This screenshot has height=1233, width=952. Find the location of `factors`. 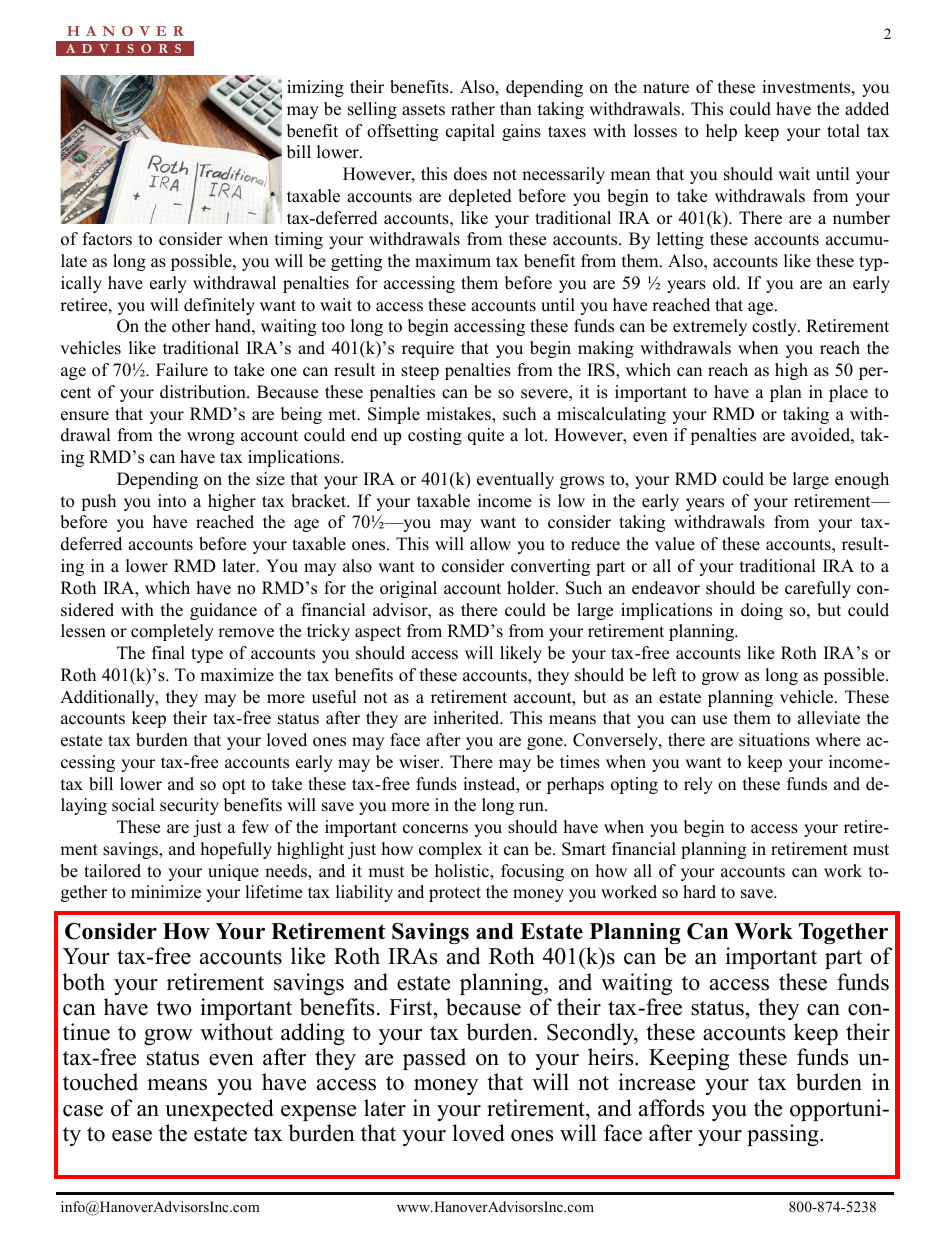

factors is located at coordinates (107, 239).
